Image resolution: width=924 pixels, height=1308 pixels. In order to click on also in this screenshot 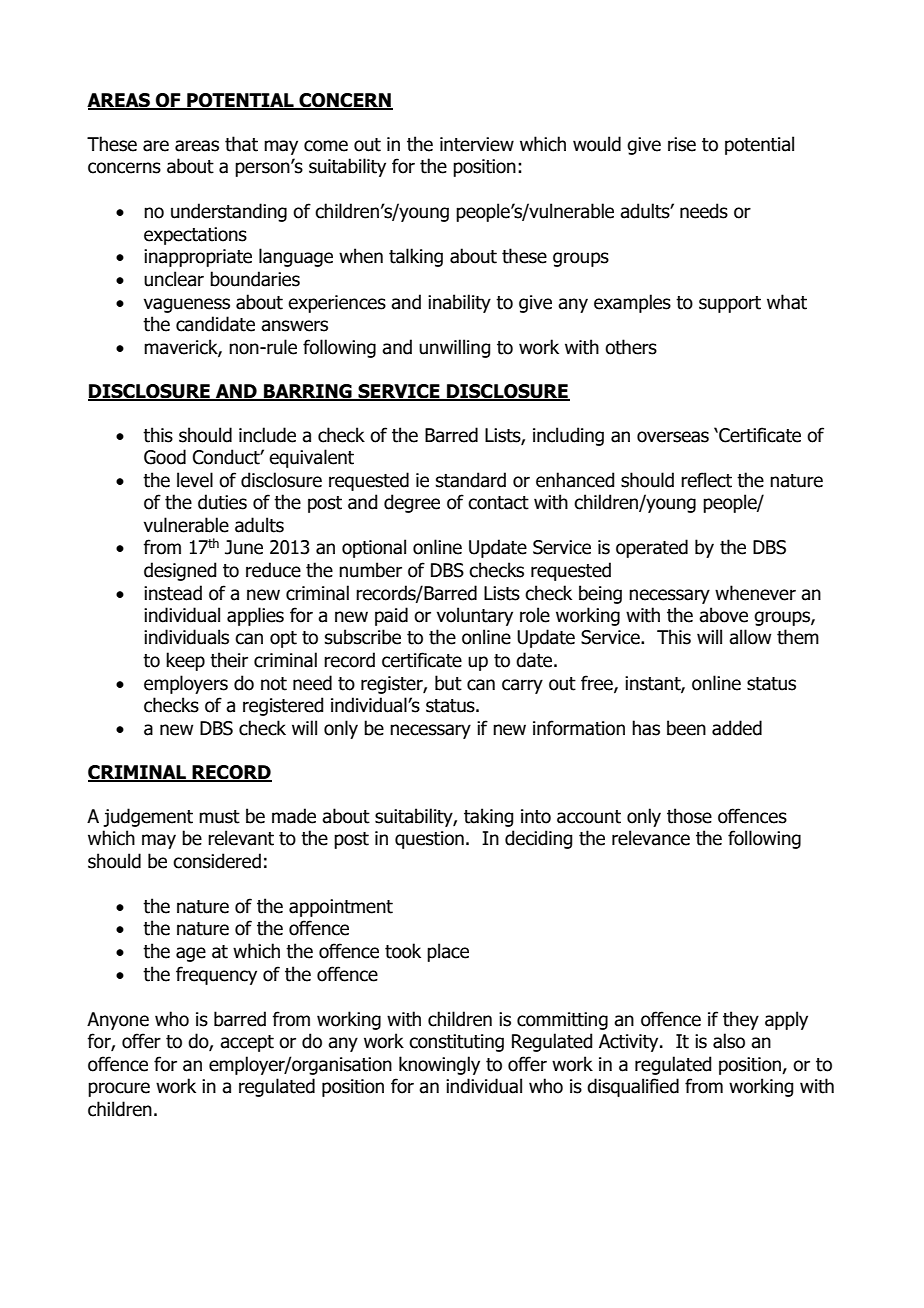, I will do `click(729, 1041)`.
